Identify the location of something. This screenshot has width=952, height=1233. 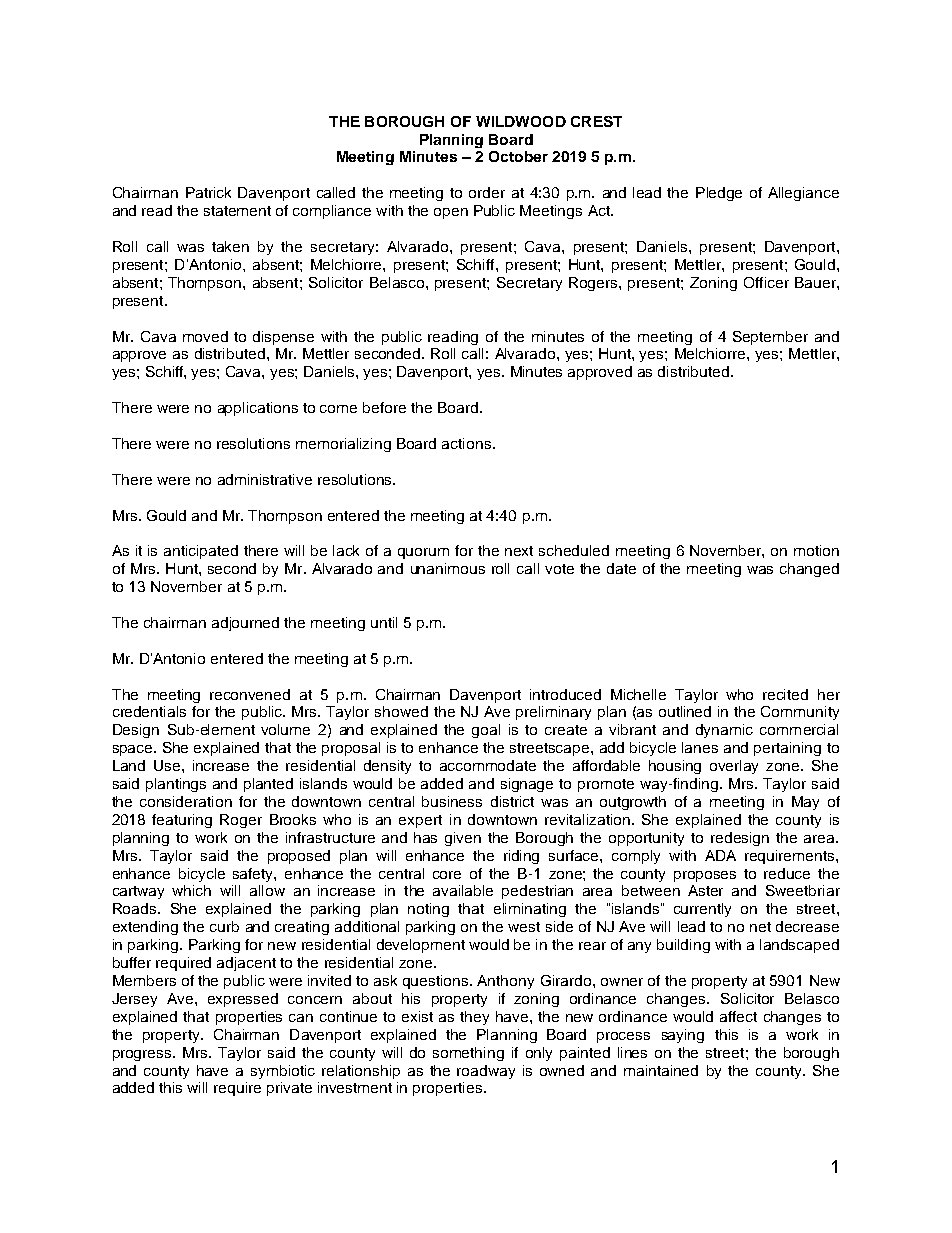
(468, 1054).
